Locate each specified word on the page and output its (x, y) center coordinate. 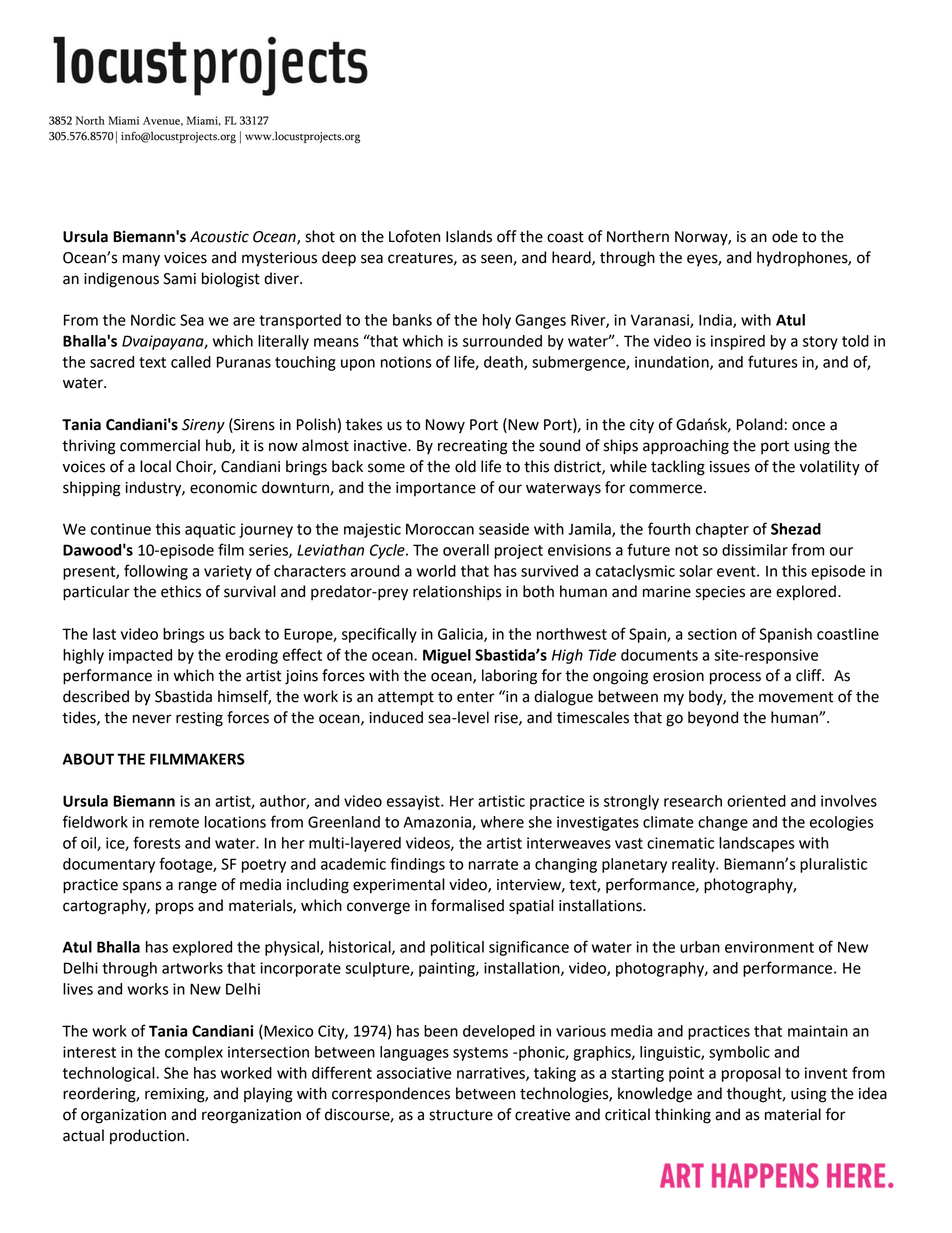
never (152, 719)
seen (497, 259)
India (716, 321)
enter (476, 697)
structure (461, 1115)
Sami (179, 279)
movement (796, 697)
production (148, 1137)
